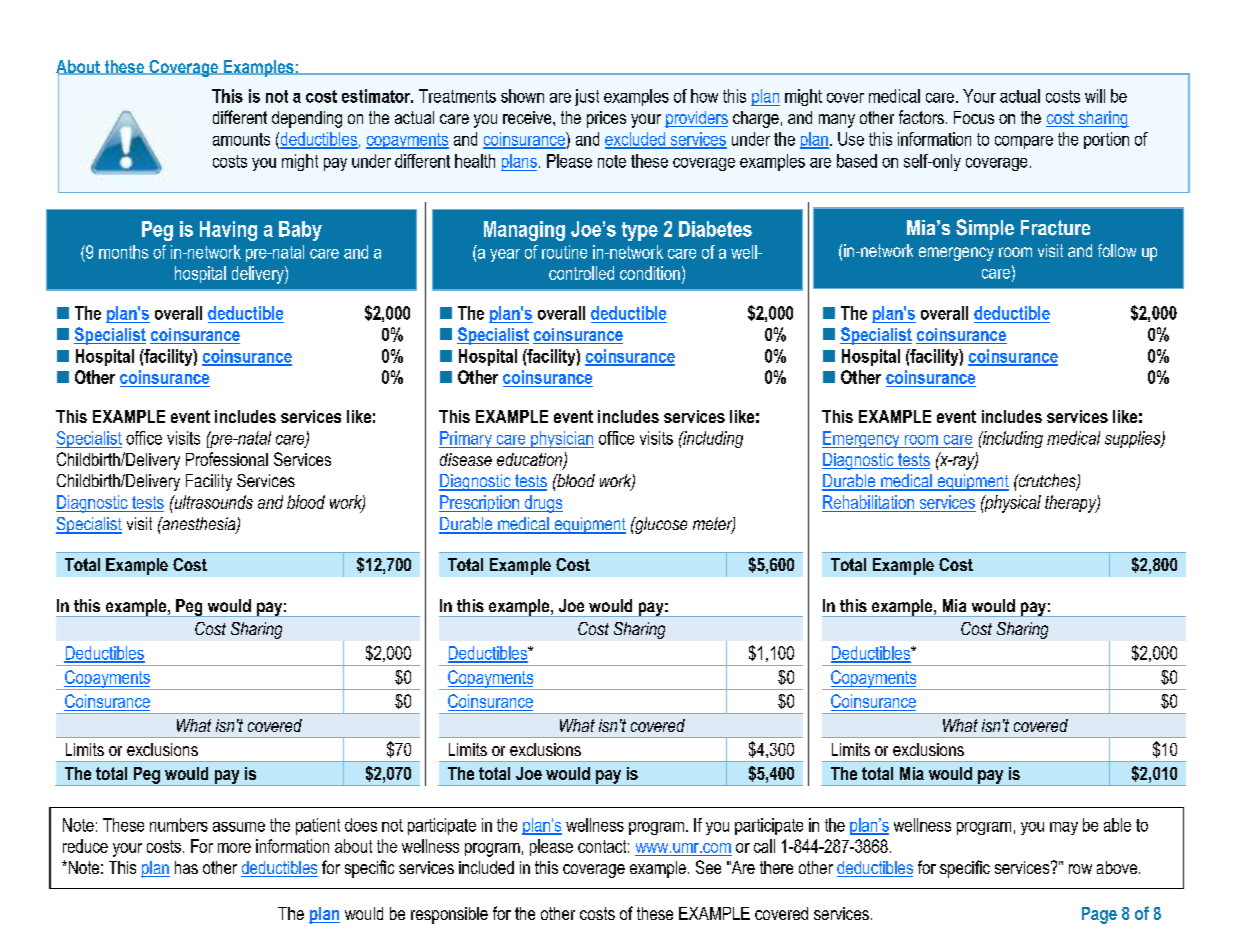 Image resolution: width=1233 pixels, height=952 pixels. Describe the element at coordinates (764, 846) in the screenshot. I see `call` at that location.
